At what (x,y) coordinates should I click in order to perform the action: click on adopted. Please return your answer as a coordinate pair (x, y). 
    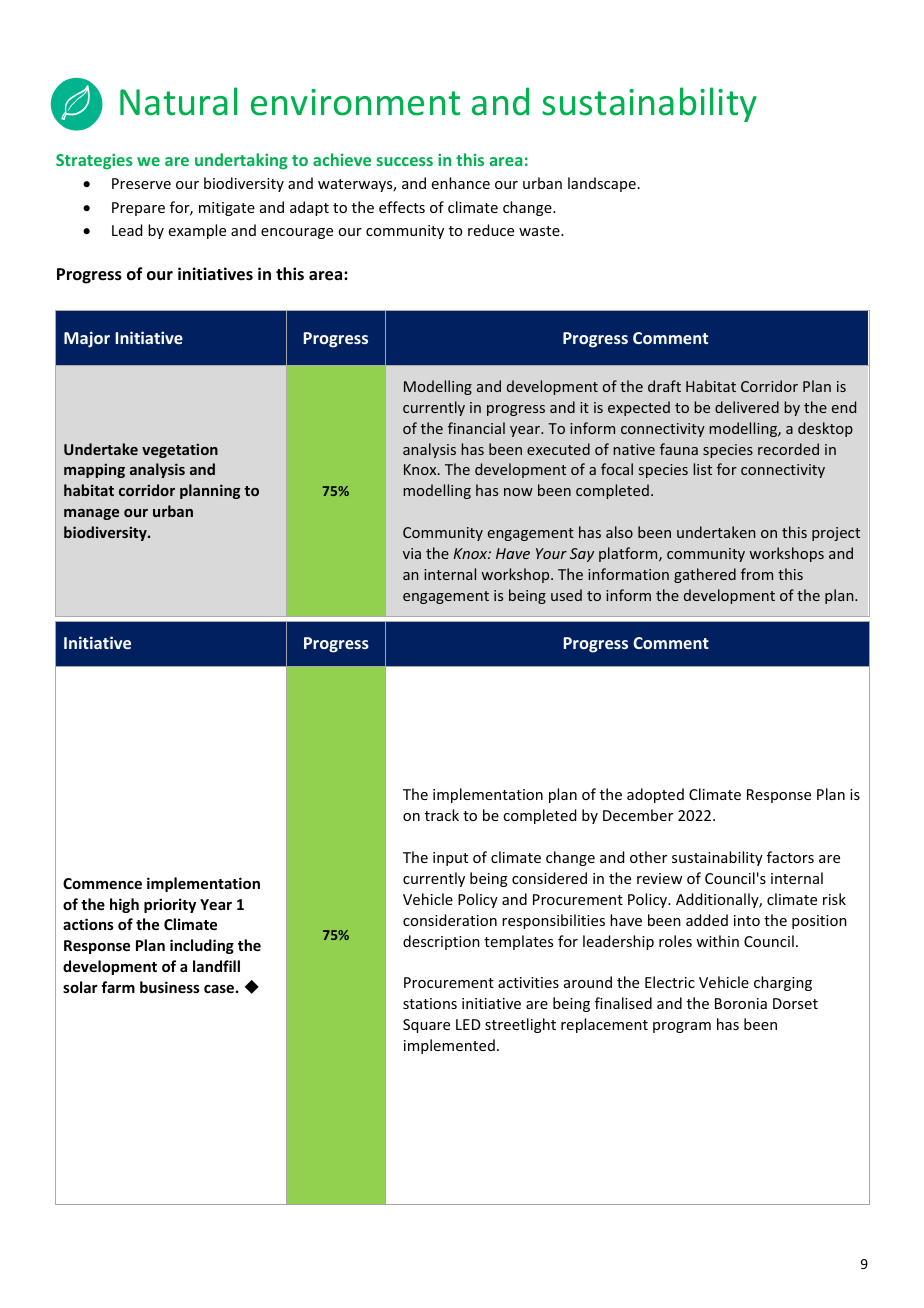
    Looking at the image, I should click on (655, 795).
